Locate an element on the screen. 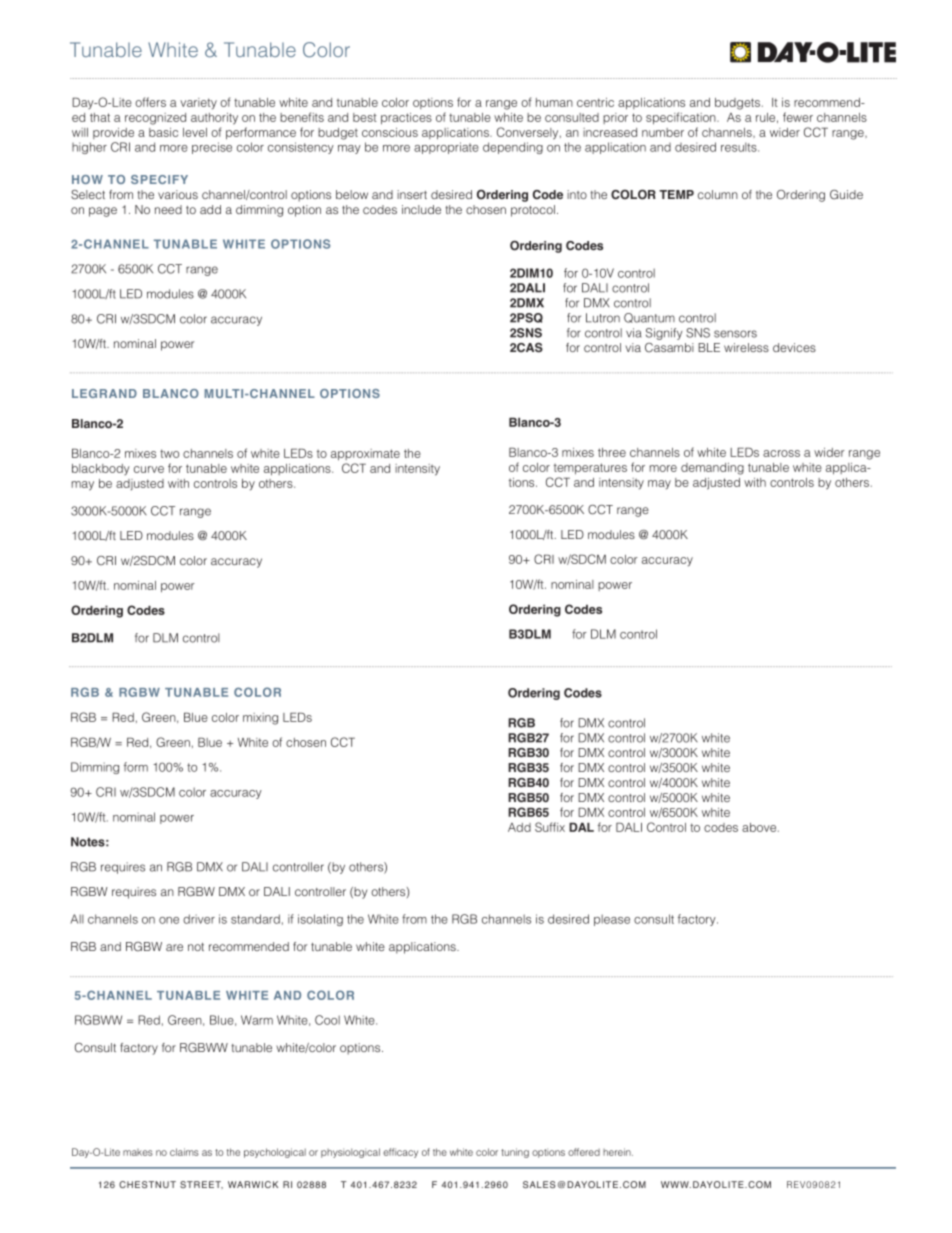  basic is located at coordinates (163, 132).
